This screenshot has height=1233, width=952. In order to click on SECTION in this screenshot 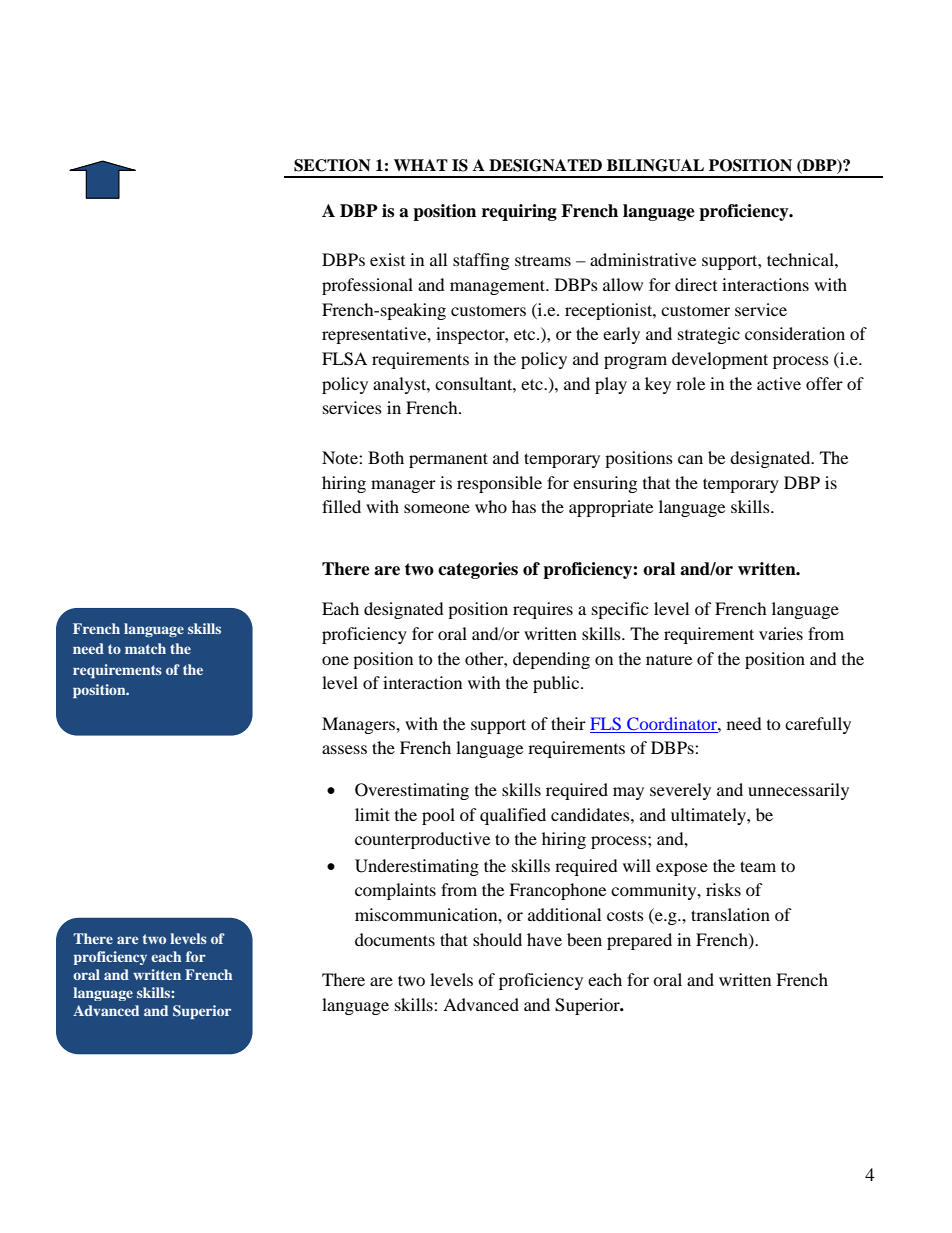, I will do `click(332, 165)`.
